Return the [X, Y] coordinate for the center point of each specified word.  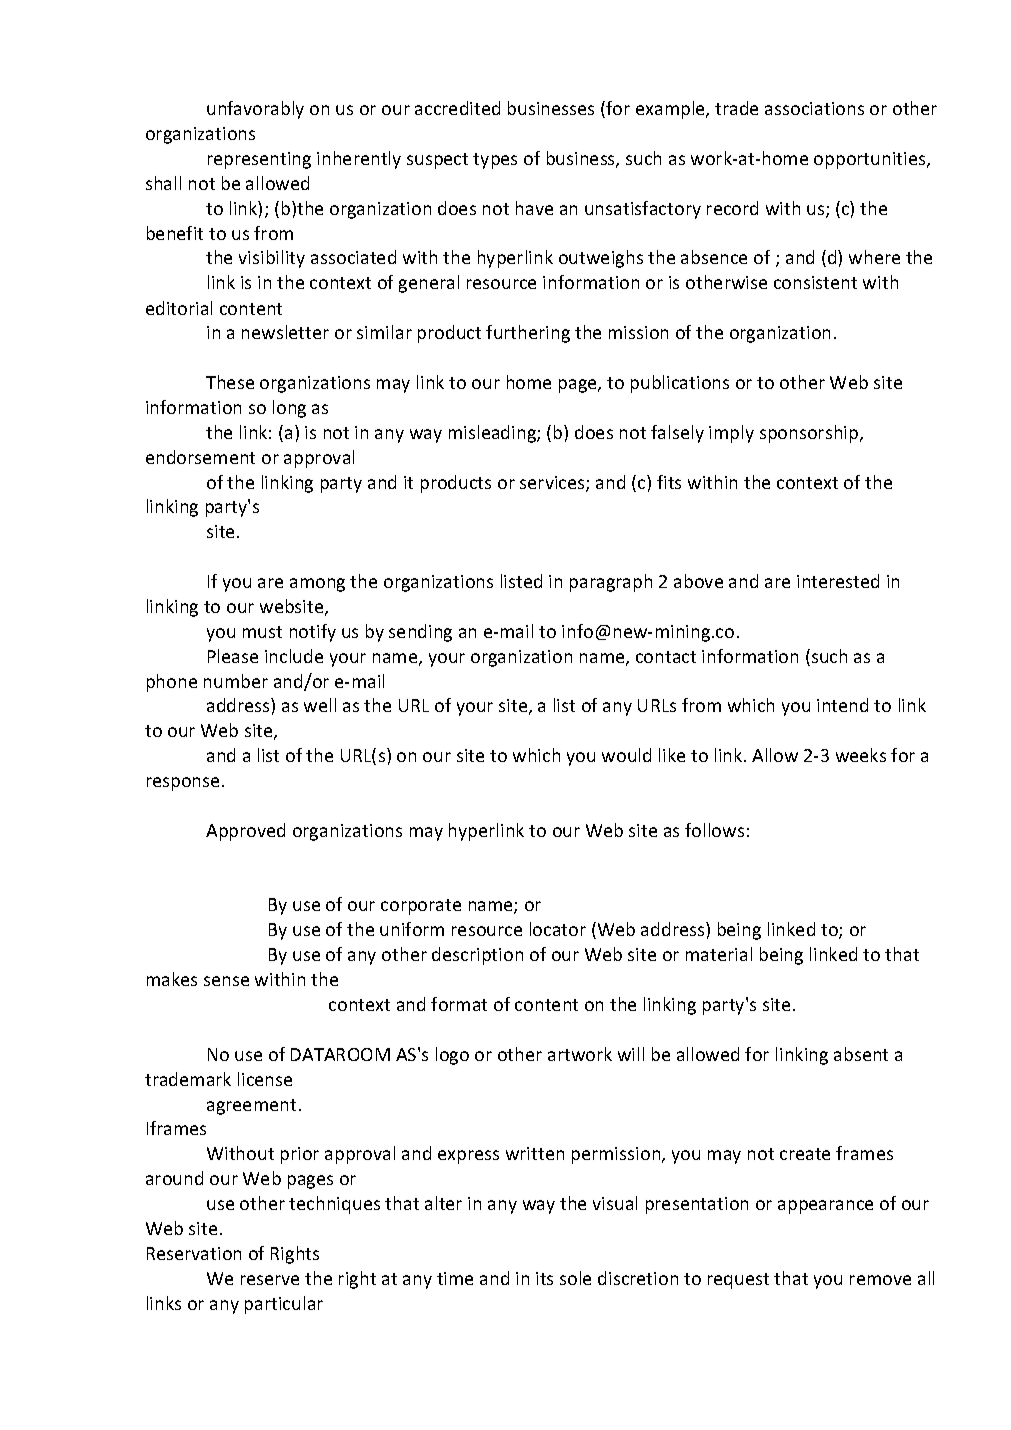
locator [558, 929]
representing [259, 160]
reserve [270, 1280]
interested [838, 581]
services [553, 484]
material [719, 954]
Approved [245, 832]
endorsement [200, 457]
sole [575, 1278]
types [495, 161]
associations [814, 108]
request [738, 1281]
